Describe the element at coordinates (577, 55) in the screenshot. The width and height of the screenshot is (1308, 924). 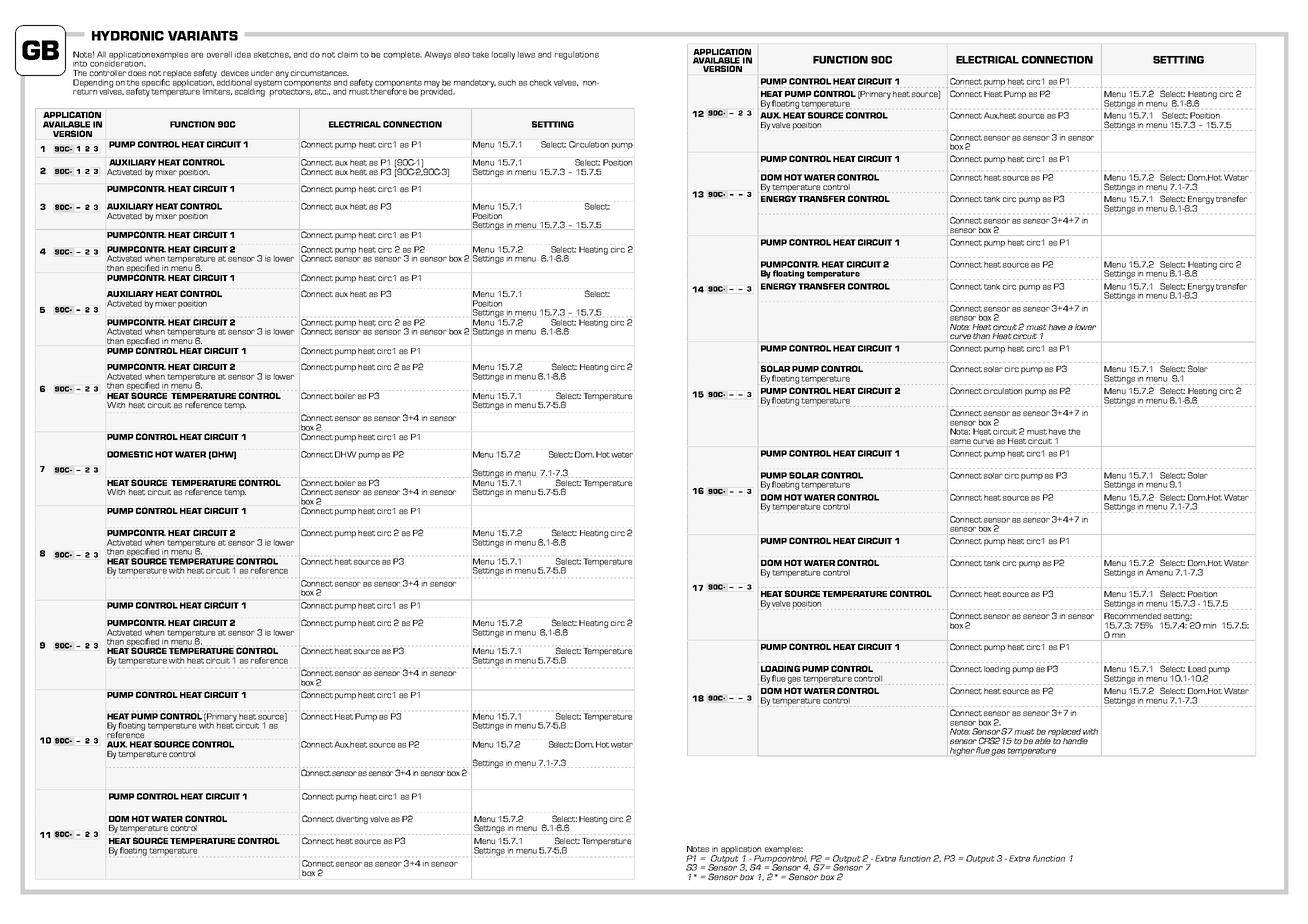
I see `regulations` at that location.
